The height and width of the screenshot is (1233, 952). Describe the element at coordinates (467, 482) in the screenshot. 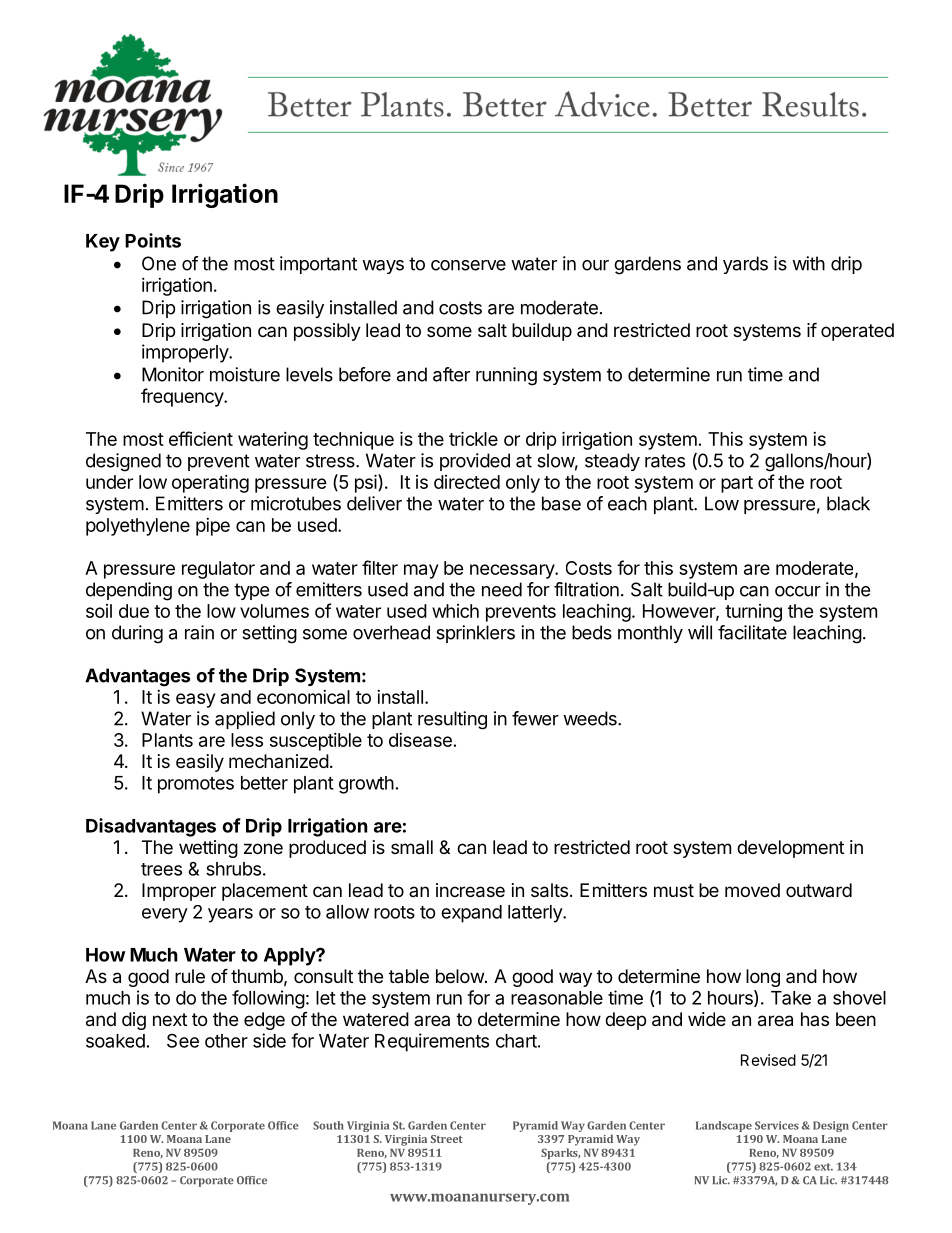

I see `directed` at that location.
